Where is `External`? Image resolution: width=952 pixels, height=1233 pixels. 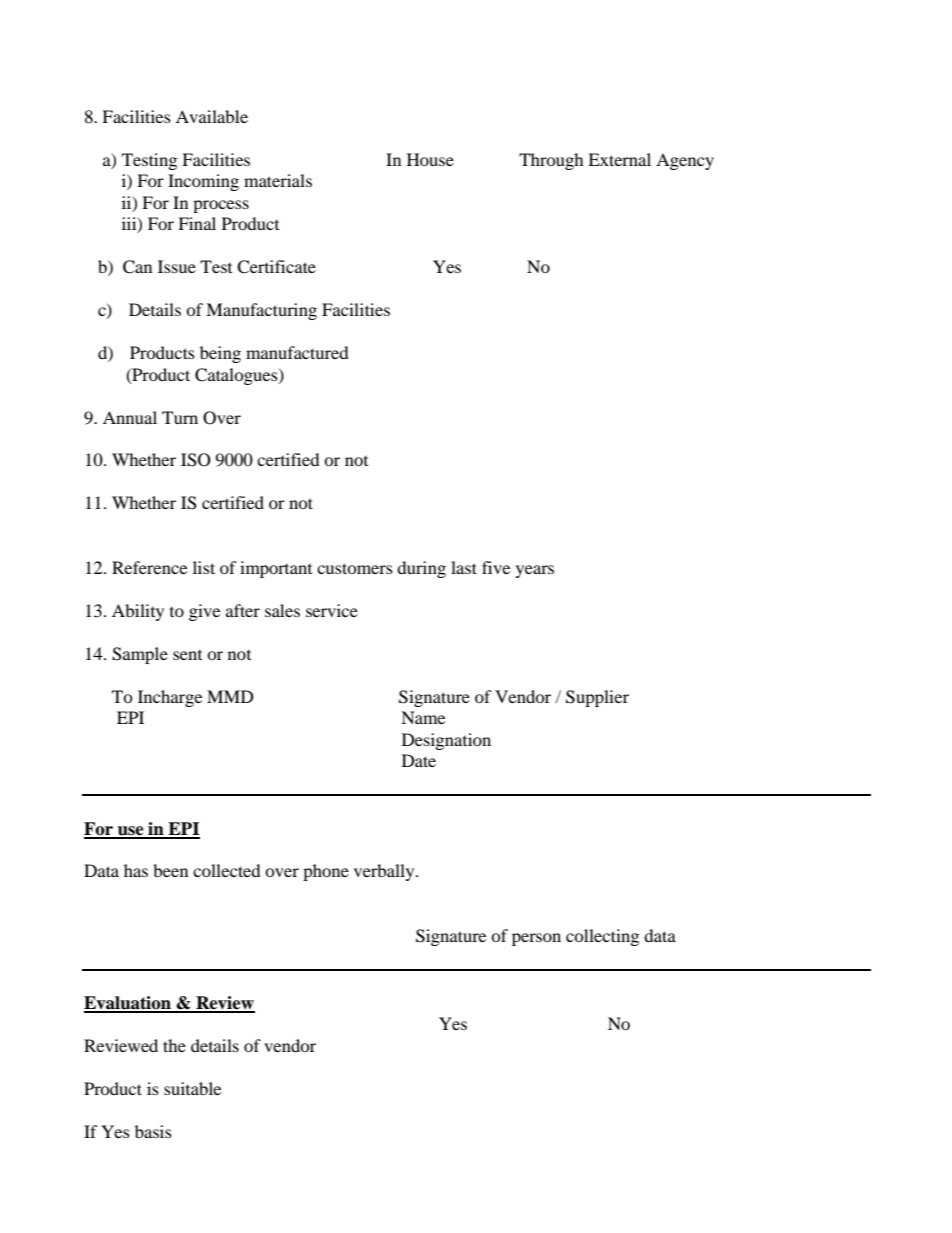
External is located at coordinates (619, 159).
